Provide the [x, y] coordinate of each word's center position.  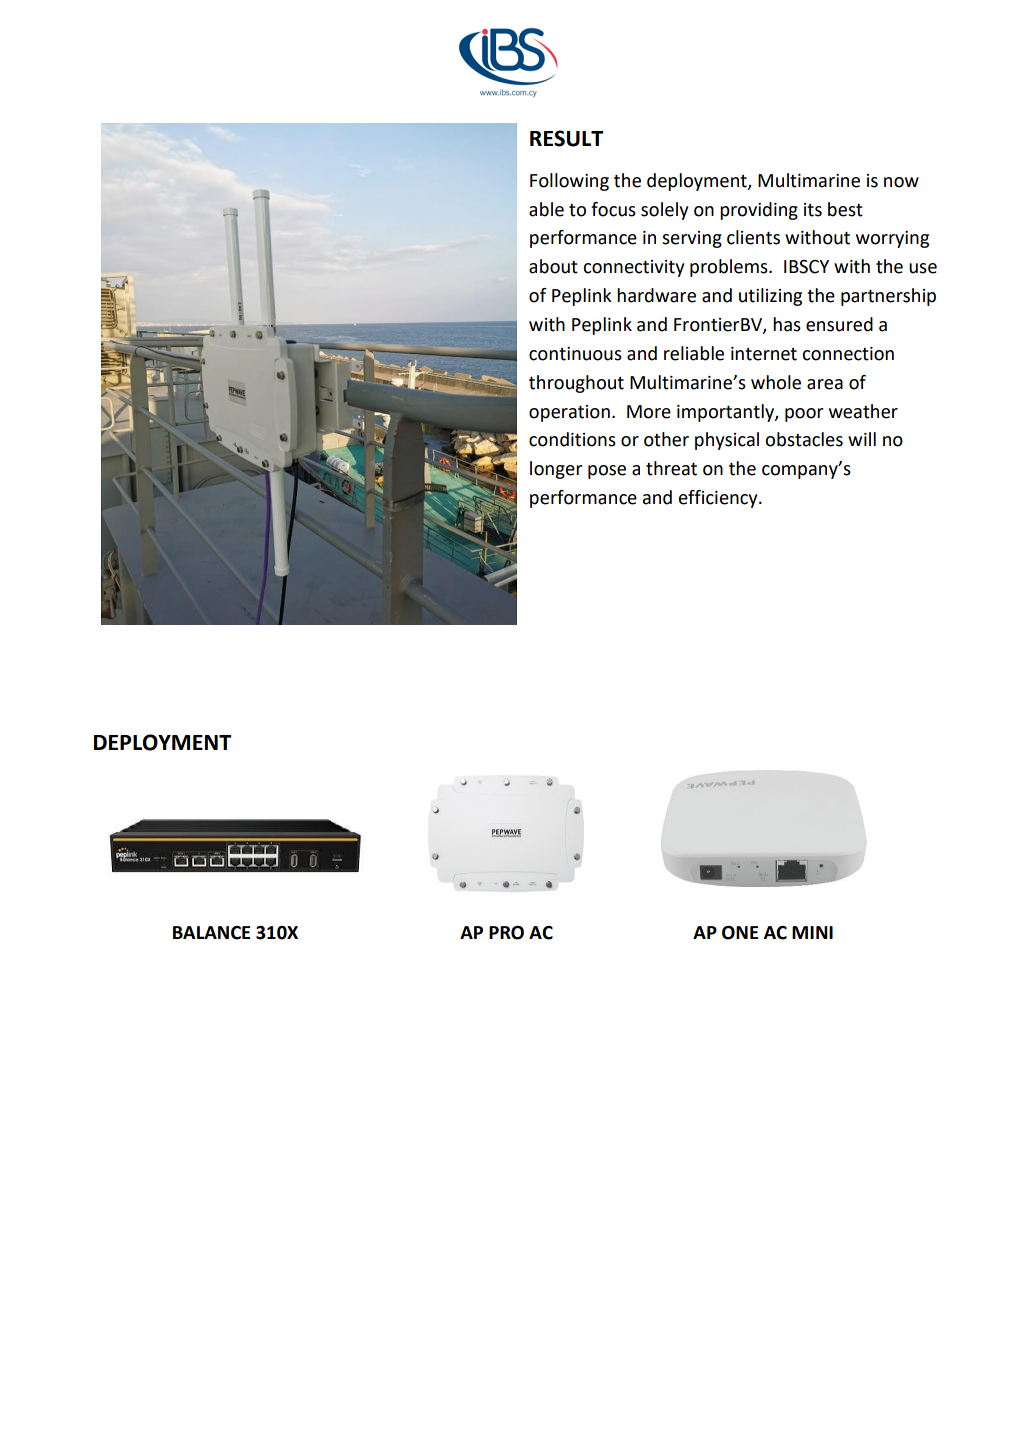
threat [671, 468]
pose [607, 472]
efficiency [719, 499]
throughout [576, 384]
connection [848, 354]
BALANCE [211, 933]
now [901, 182]
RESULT [566, 138]
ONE [740, 933]
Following [569, 182]
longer [556, 470]
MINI [812, 932]
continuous [575, 354]
